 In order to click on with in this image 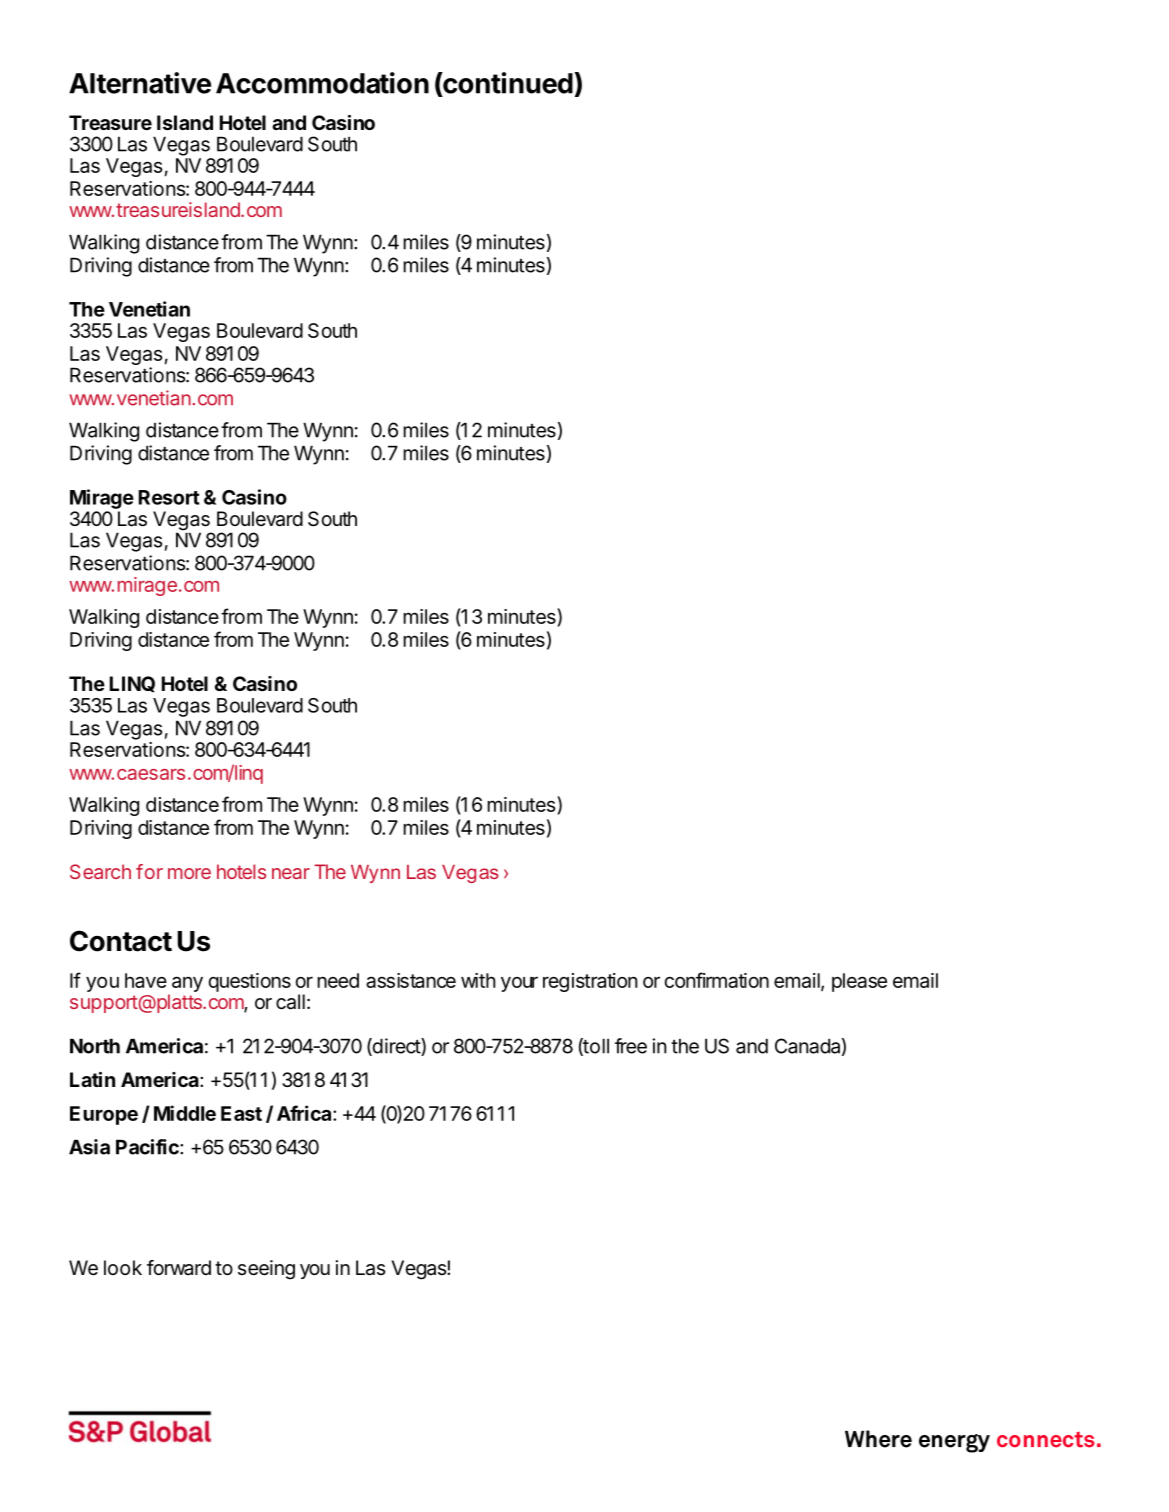, I will do `click(478, 980)`.
